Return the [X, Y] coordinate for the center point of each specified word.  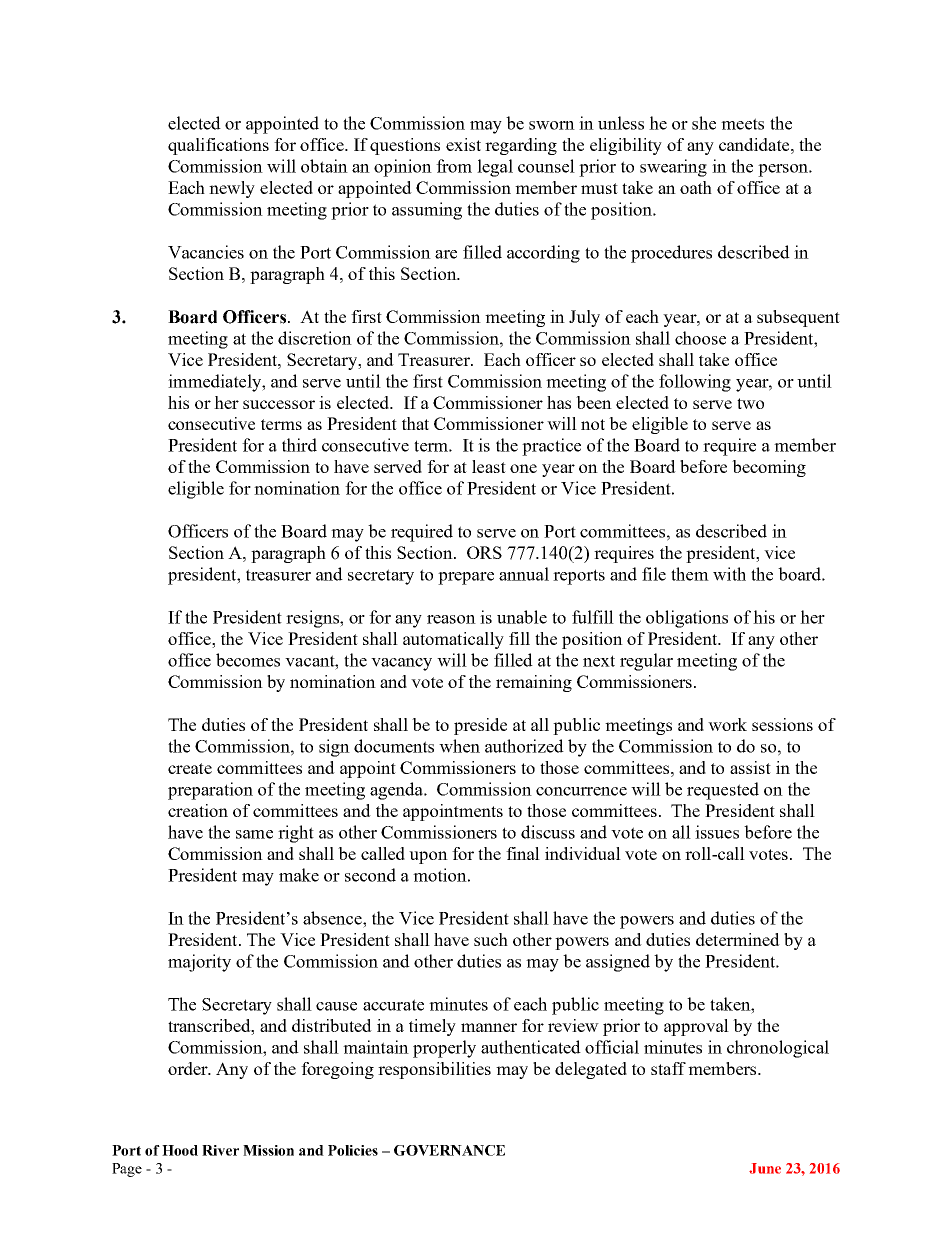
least [489, 466]
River [220, 1150]
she [704, 123]
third [299, 445]
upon [428, 857]
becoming [769, 468]
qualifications [218, 146]
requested [723, 791]
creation [198, 810]
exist [463, 144]
